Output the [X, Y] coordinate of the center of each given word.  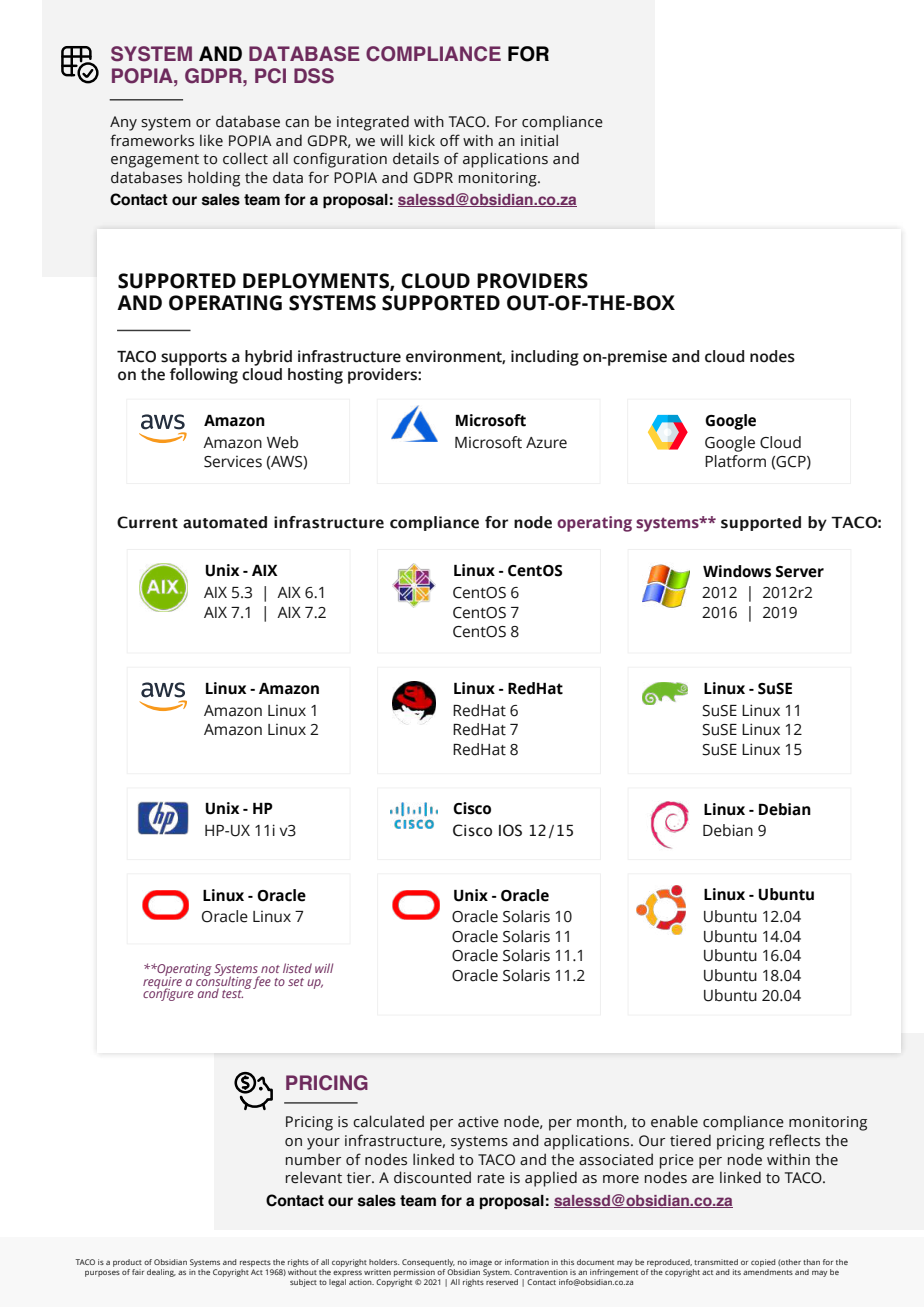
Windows [737, 571]
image [480, 1264]
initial [539, 140]
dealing [161, 1273]
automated [225, 522]
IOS [510, 830]
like [211, 140]
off [450, 140]
